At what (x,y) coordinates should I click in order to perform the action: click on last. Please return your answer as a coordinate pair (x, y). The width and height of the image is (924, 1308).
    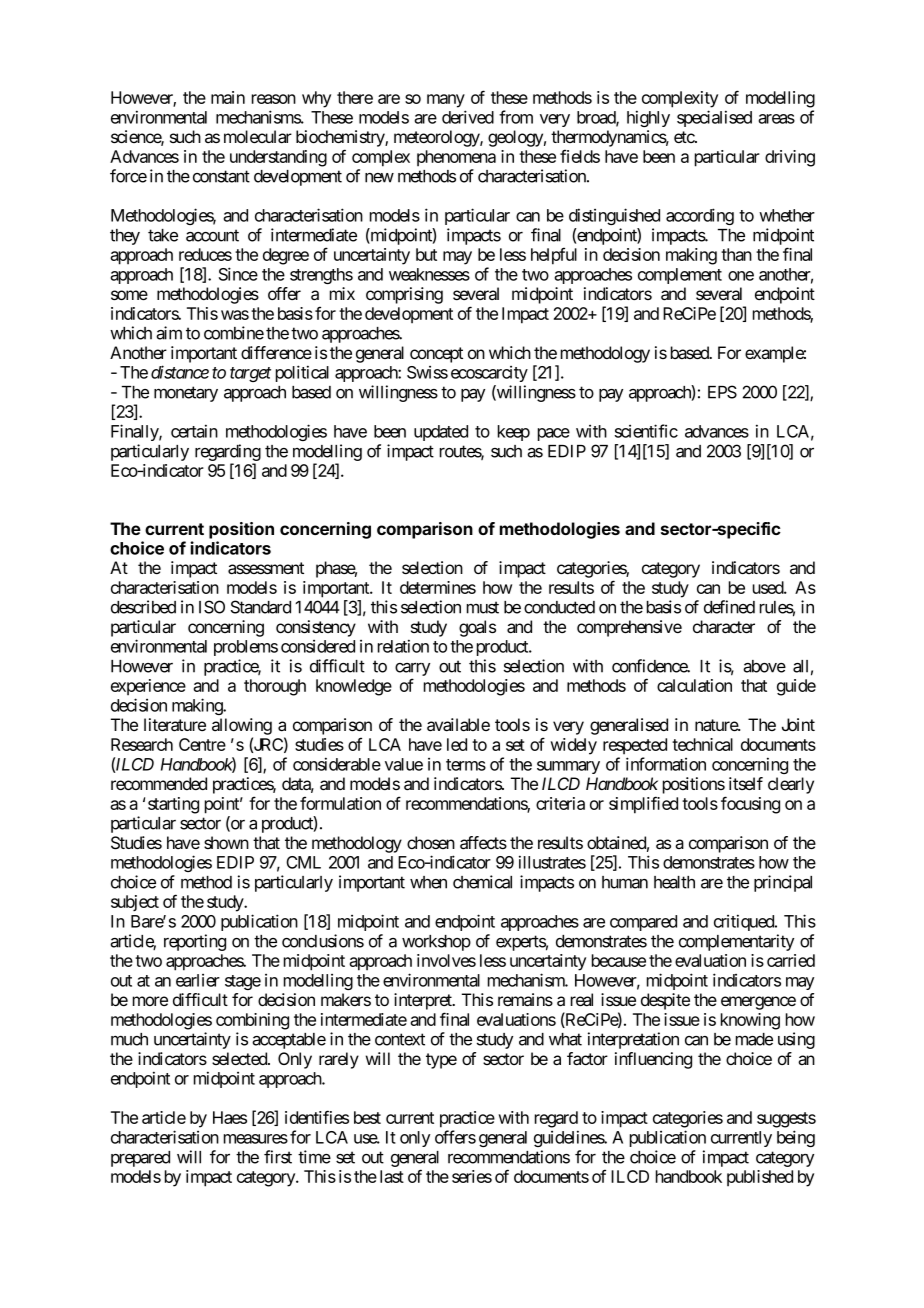
    Looking at the image, I should click on (392, 1176).
